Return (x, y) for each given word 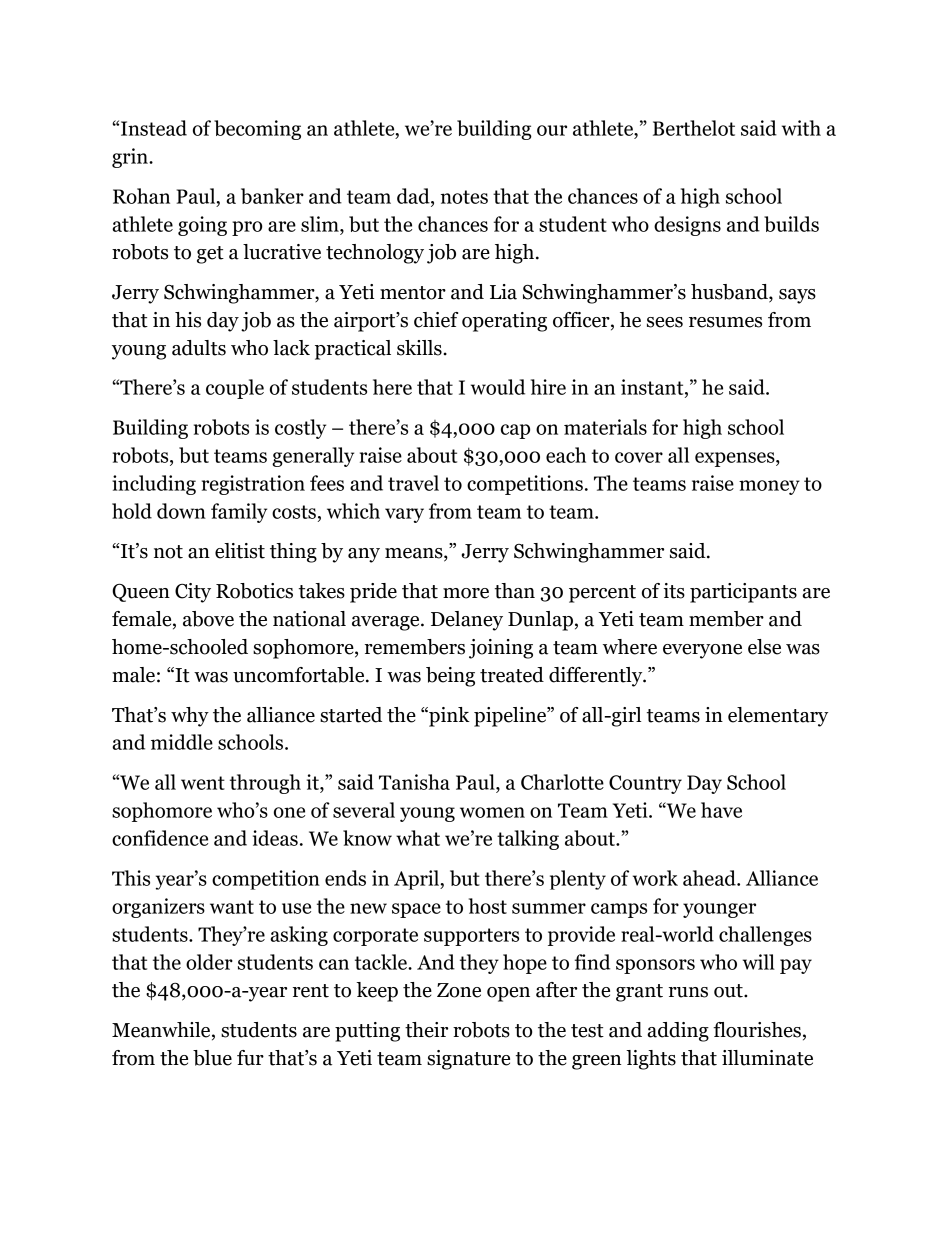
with (801, 128)
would (498, 387)
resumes (725, 322)
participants (743, 593)
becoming (257, 130)
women (492, 812)
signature (468, 1060)
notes (464, 197)
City (193, 593)
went (203, 783)
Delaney (467, 621)
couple (235, 389)
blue (212, 1058)
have (721, 810)
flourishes (757, 1030)
